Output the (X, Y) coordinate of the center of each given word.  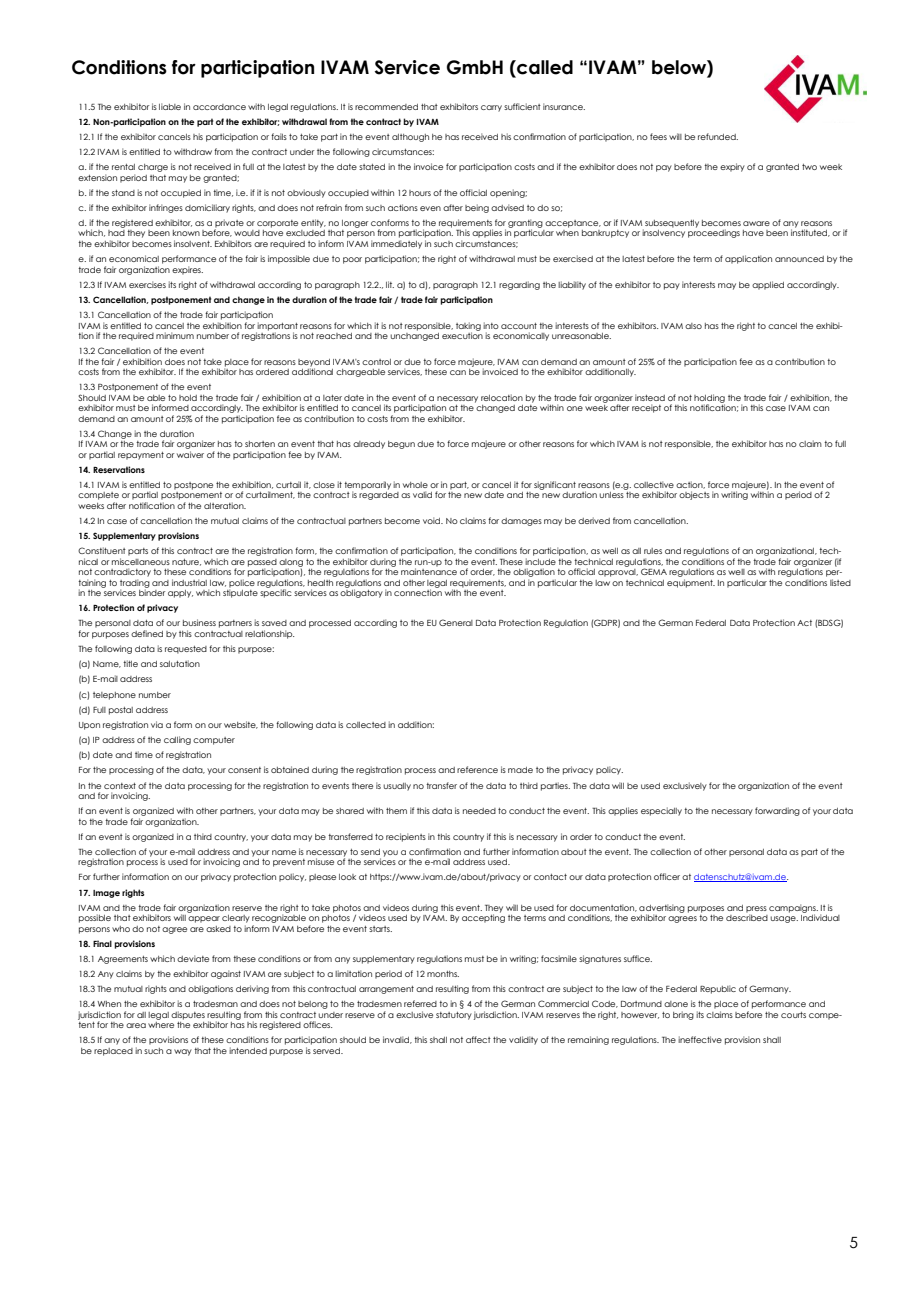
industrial (189, 582)
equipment (691, 583)
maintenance (429, 571)
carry (491, 108)
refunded (718, 136)
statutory (454, 1016)
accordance (219, 107)
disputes (188, 1015)
